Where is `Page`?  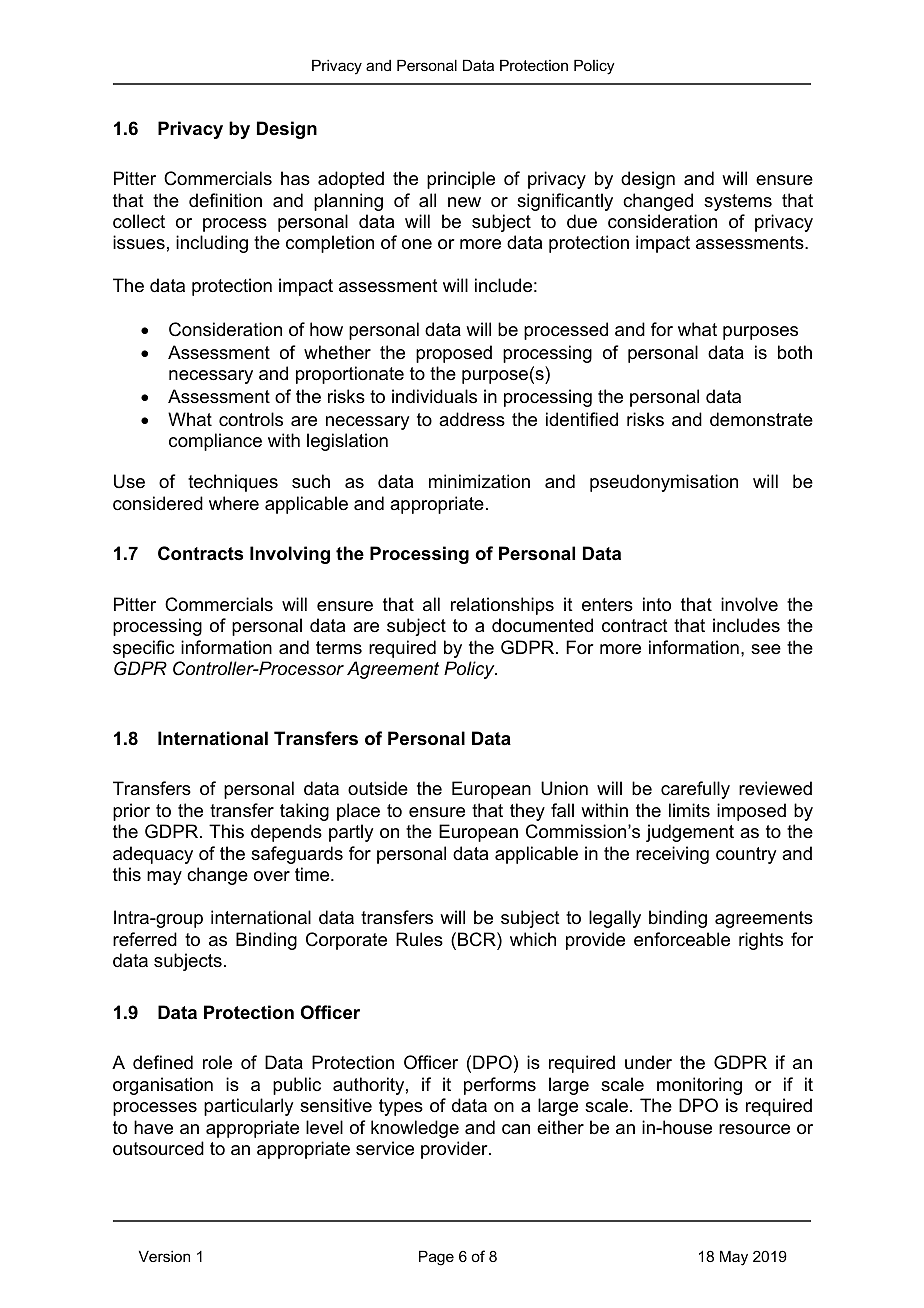
Page is located at coordinates (436, 1258).
